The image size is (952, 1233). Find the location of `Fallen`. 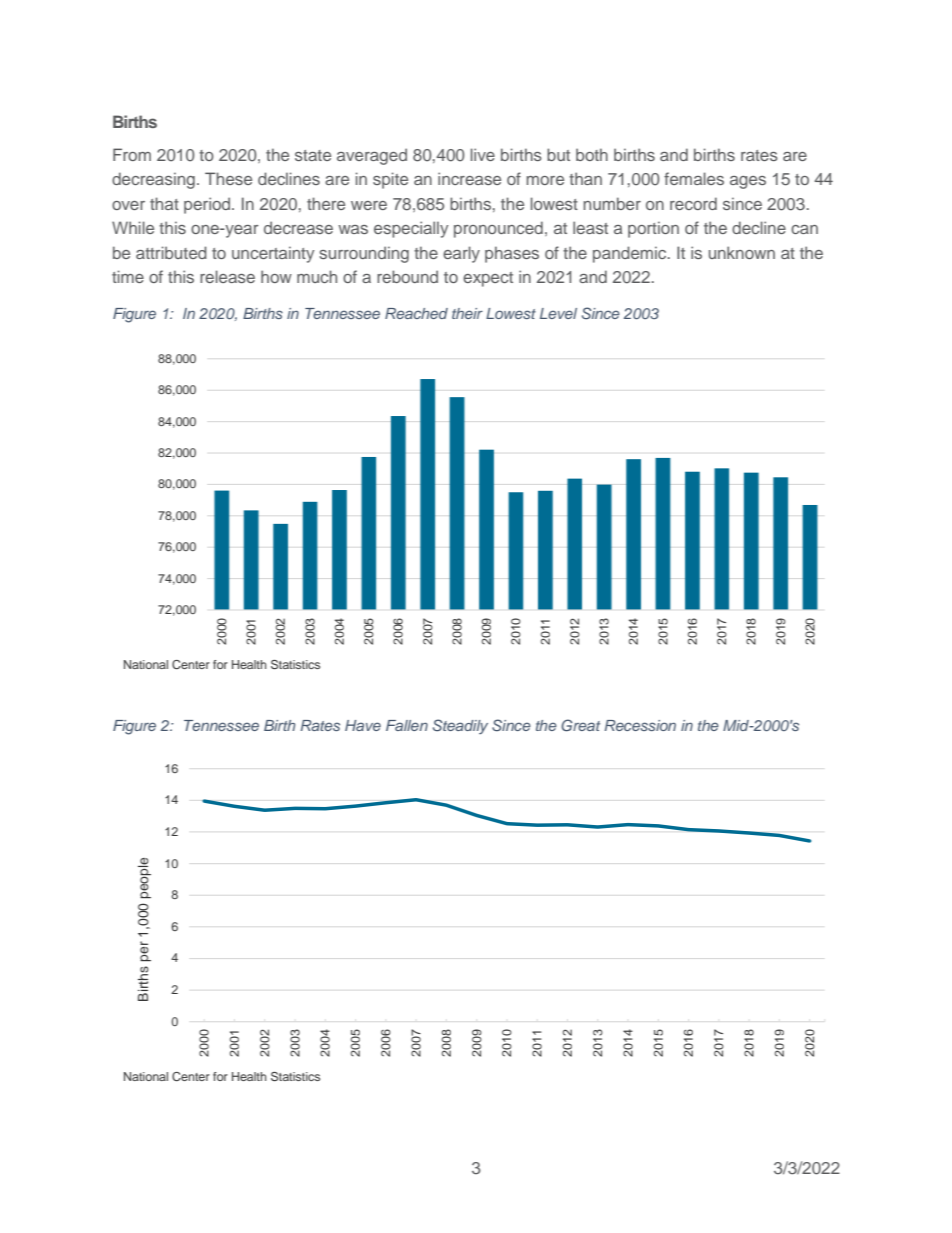

Fallen is located at coordinates (407, 725).
